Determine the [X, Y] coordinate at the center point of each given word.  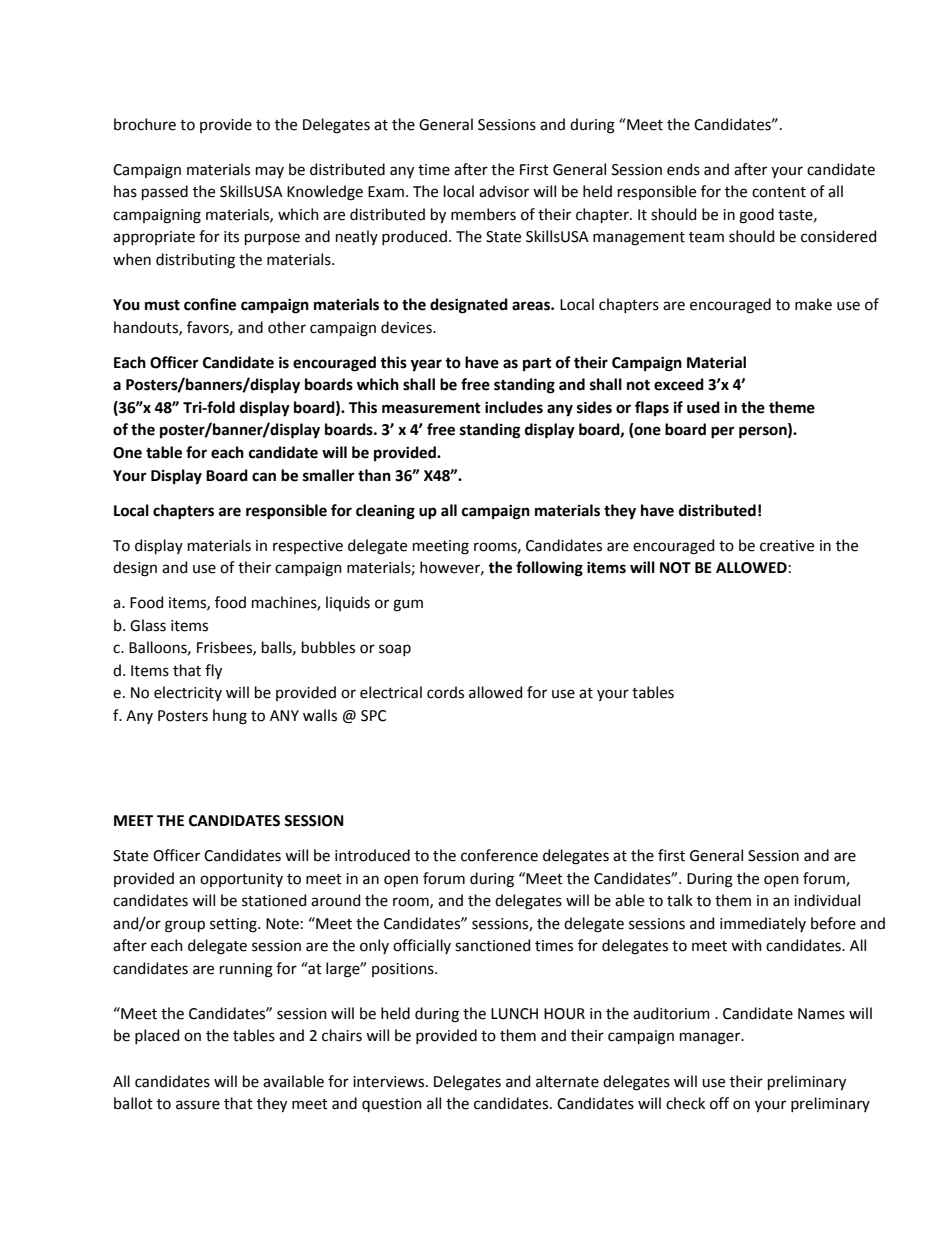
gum [408, 605]
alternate [567, 1081]
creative [787, 546]
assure [198, 1105]
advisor [504, 191]
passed [165, 192]
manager [711, 1038]
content [779, 192]
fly [213, 671]
